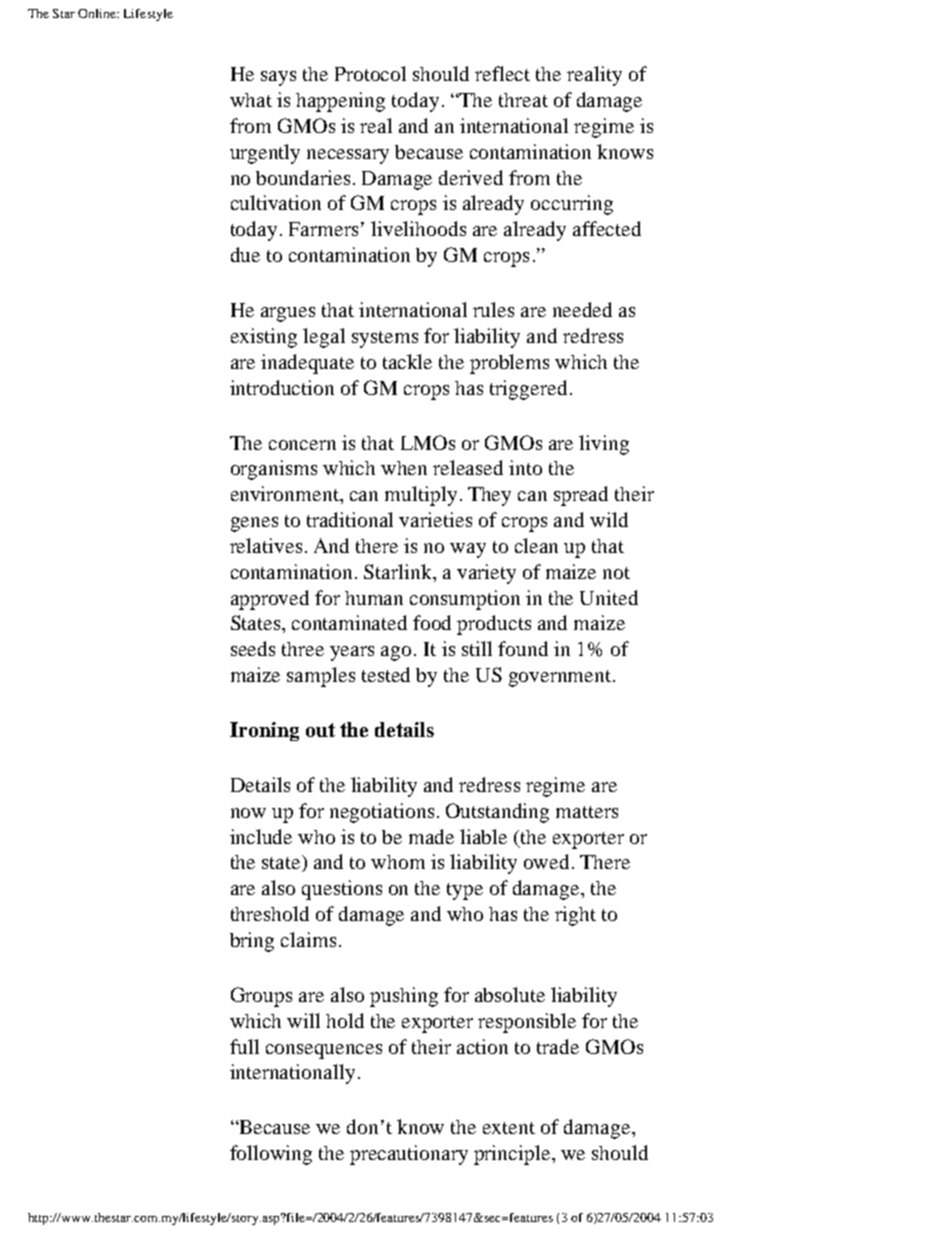  I want to click on Online, so click(98, 13).
